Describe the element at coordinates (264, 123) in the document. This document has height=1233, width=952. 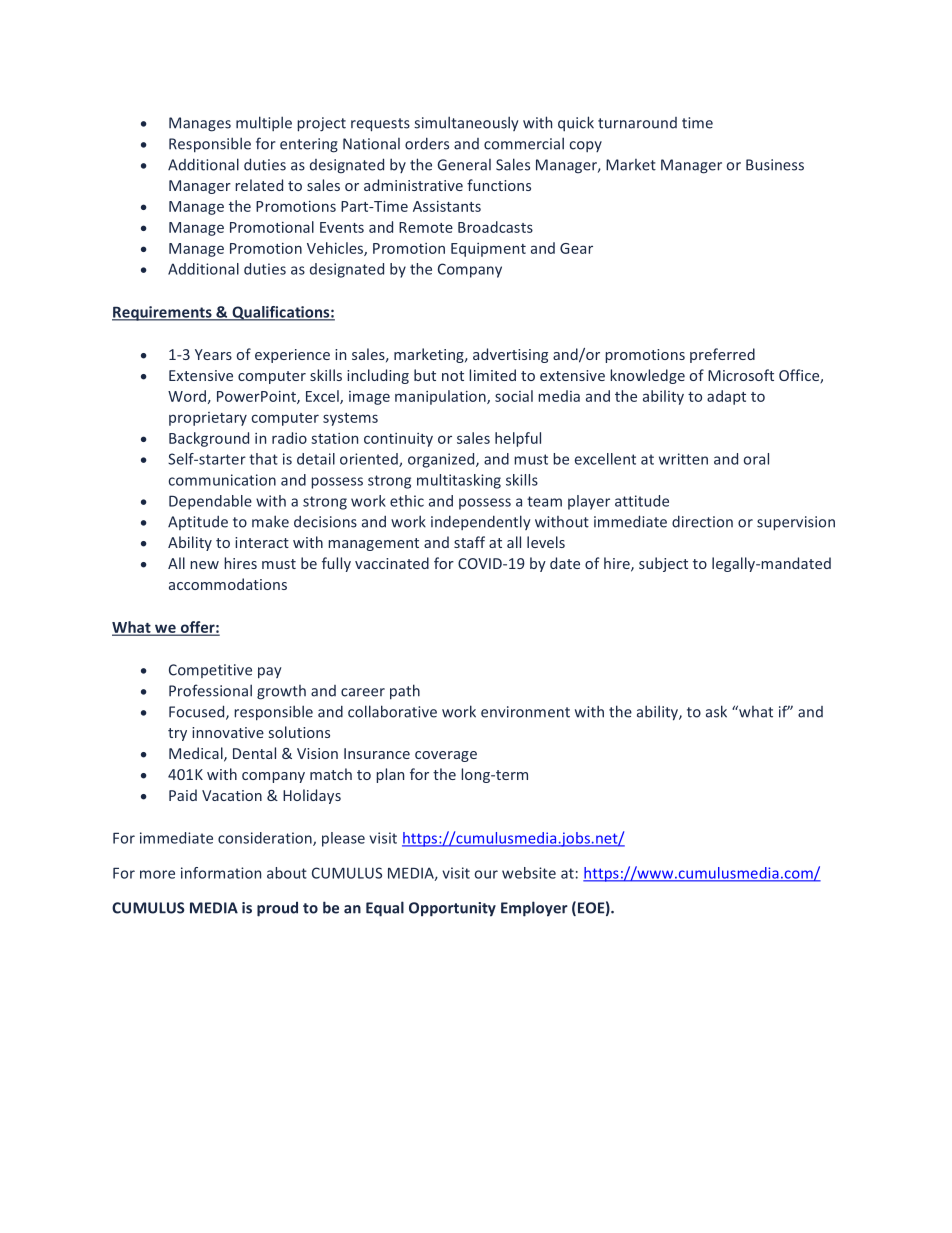
I see `multiple` at that location.
